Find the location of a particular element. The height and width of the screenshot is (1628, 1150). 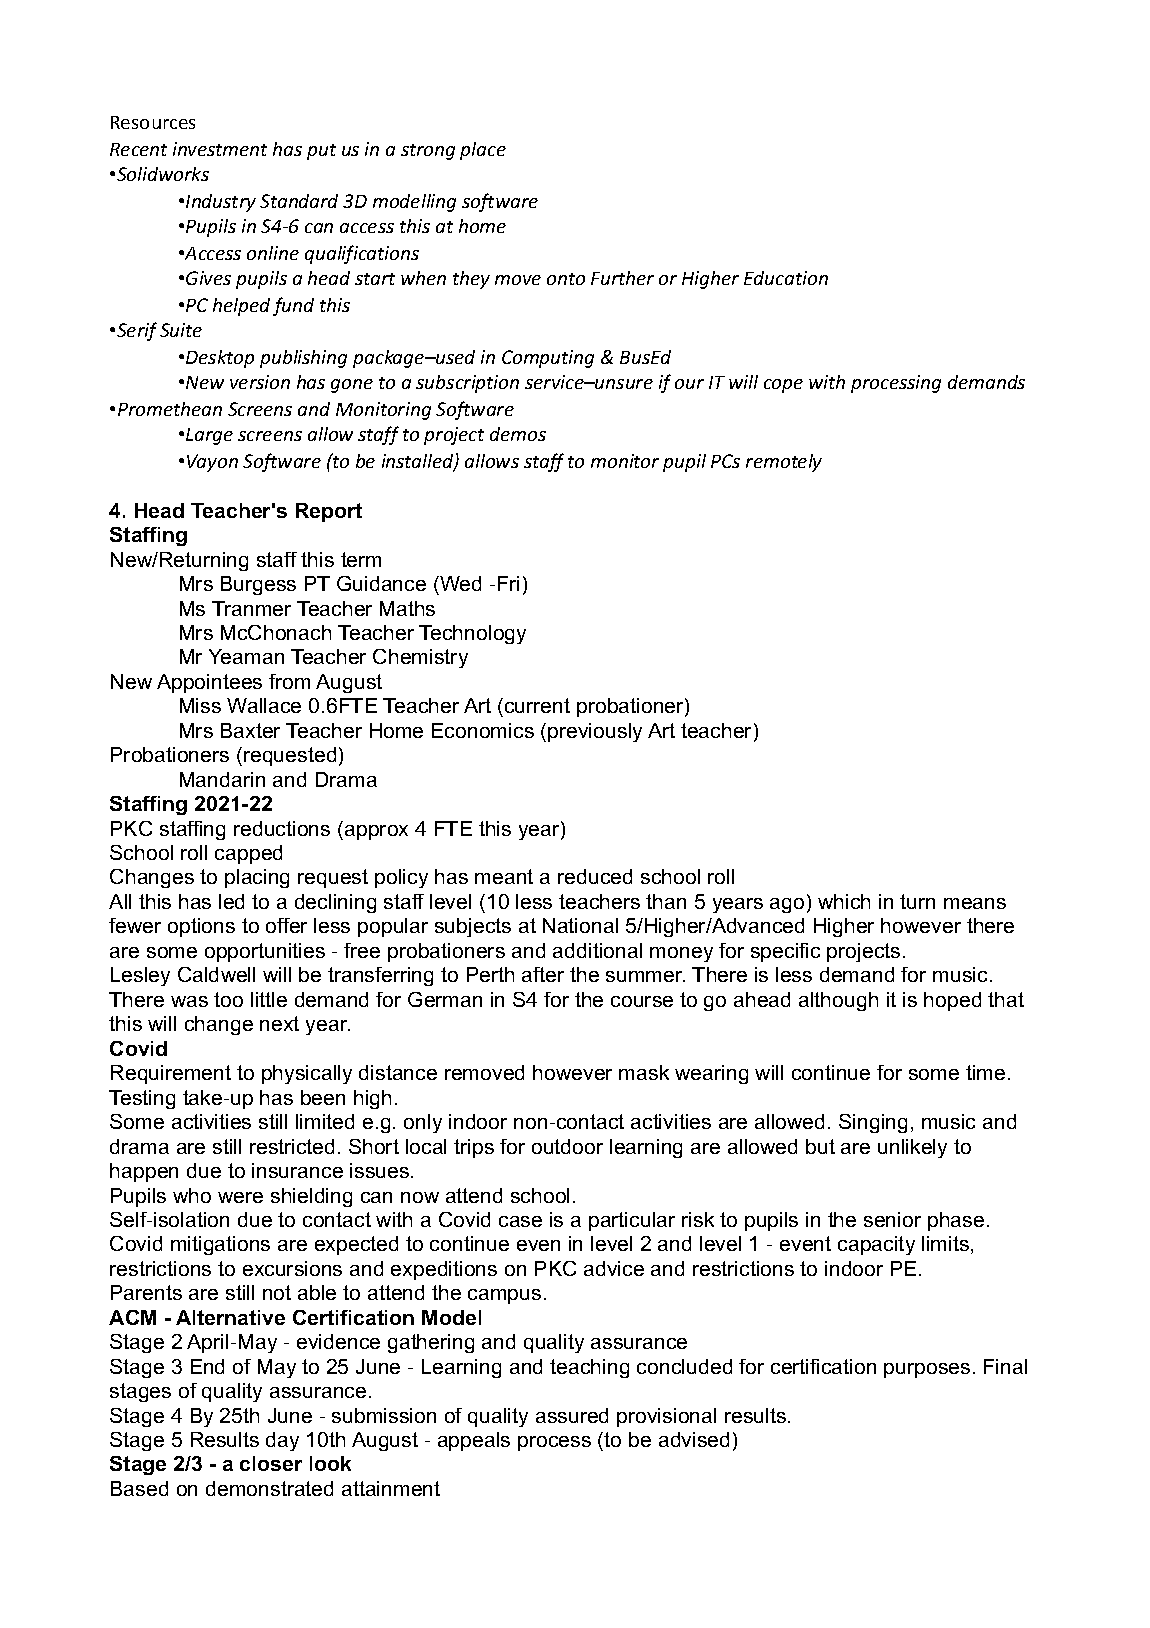

which is located at coordinates (844, 901).
